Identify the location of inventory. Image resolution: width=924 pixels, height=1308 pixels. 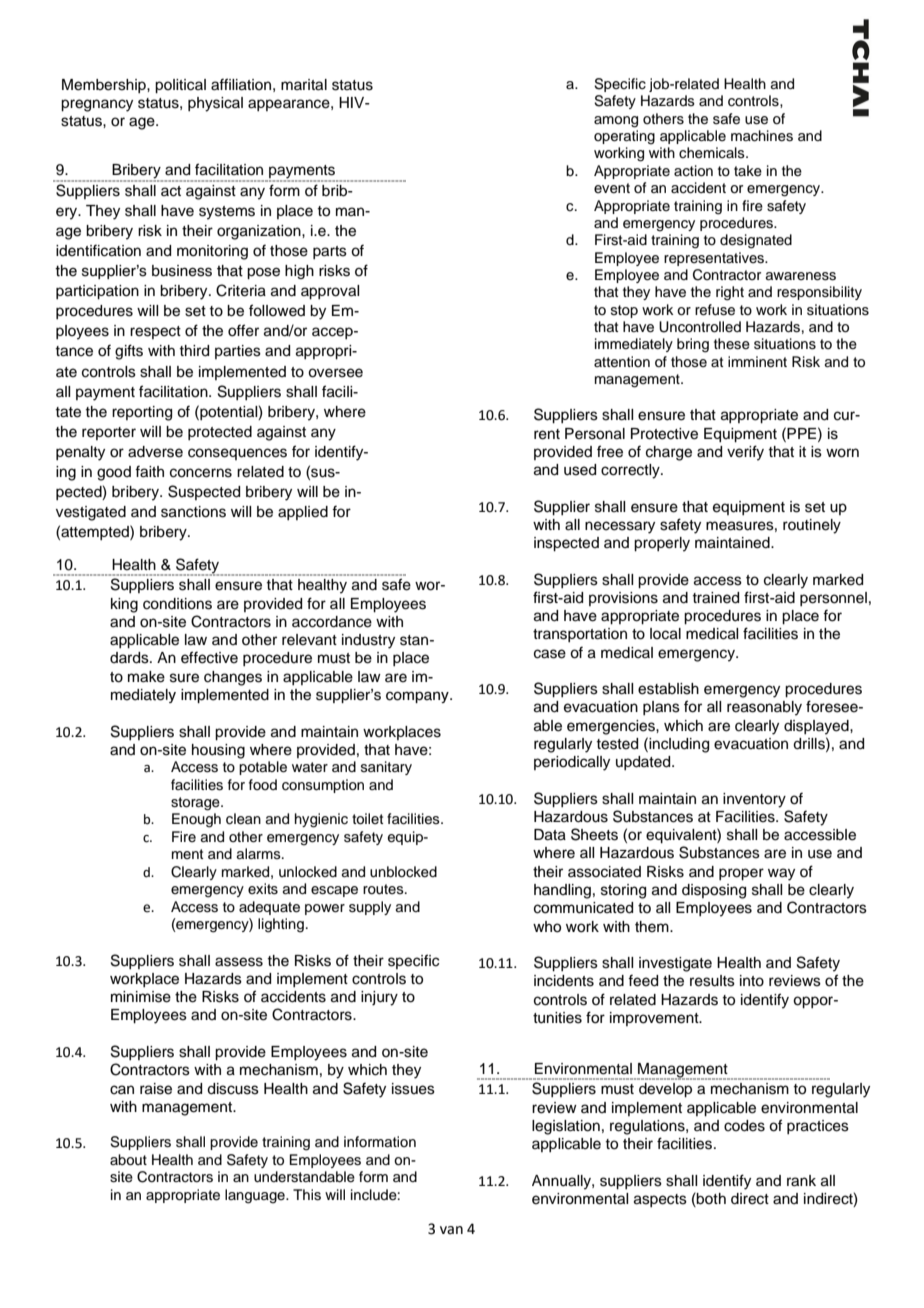
(754, 800).
